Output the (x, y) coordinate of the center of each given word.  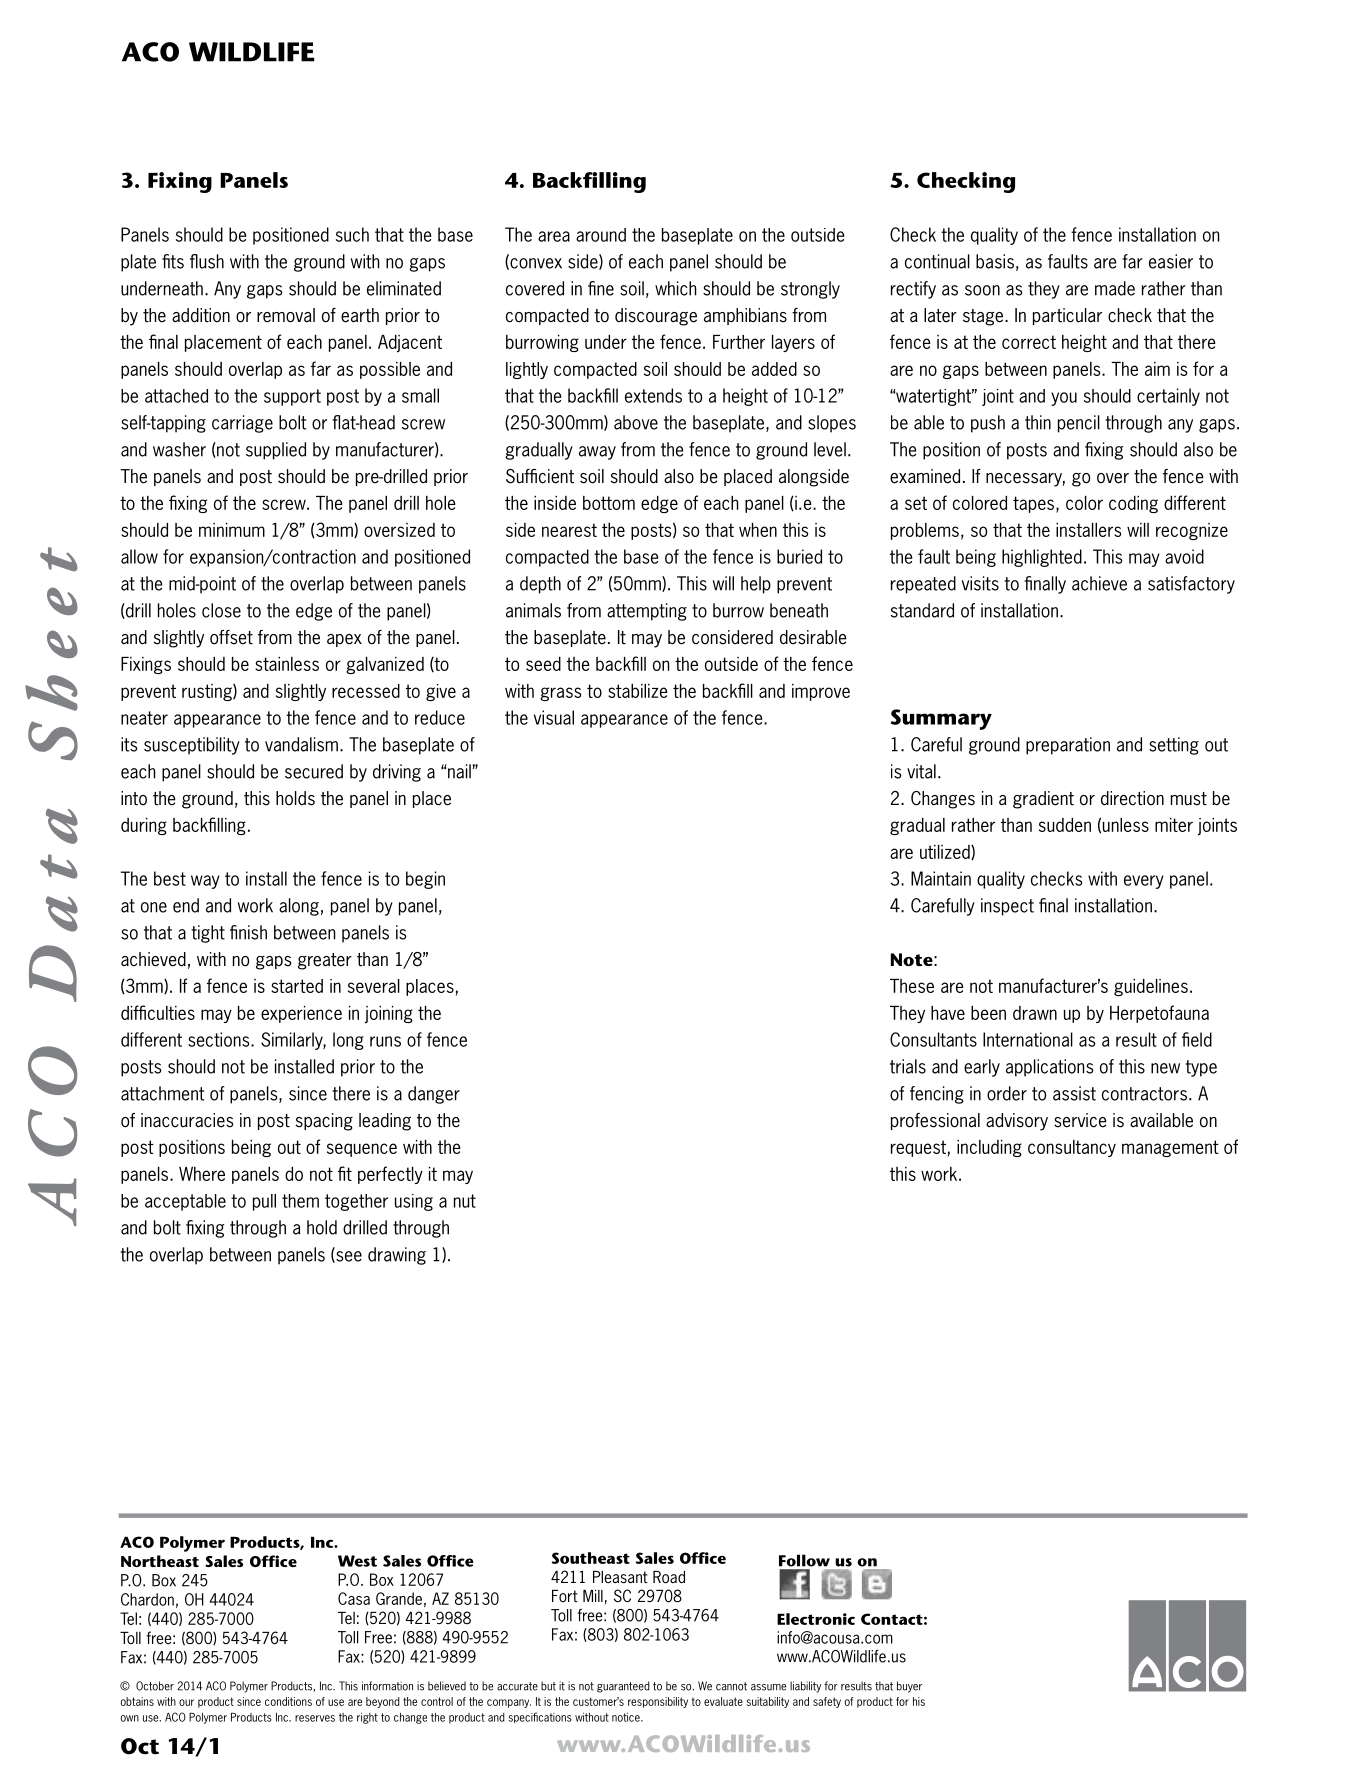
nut (465, 1201)
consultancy (1072, 1148)
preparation (1068, 746)
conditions (288, 1701)
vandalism (301, 744)
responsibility (658, 1702)
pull (264, 1202)
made (1115, 288)
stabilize (638, 691)
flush (207, 261)
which (676, 288)
